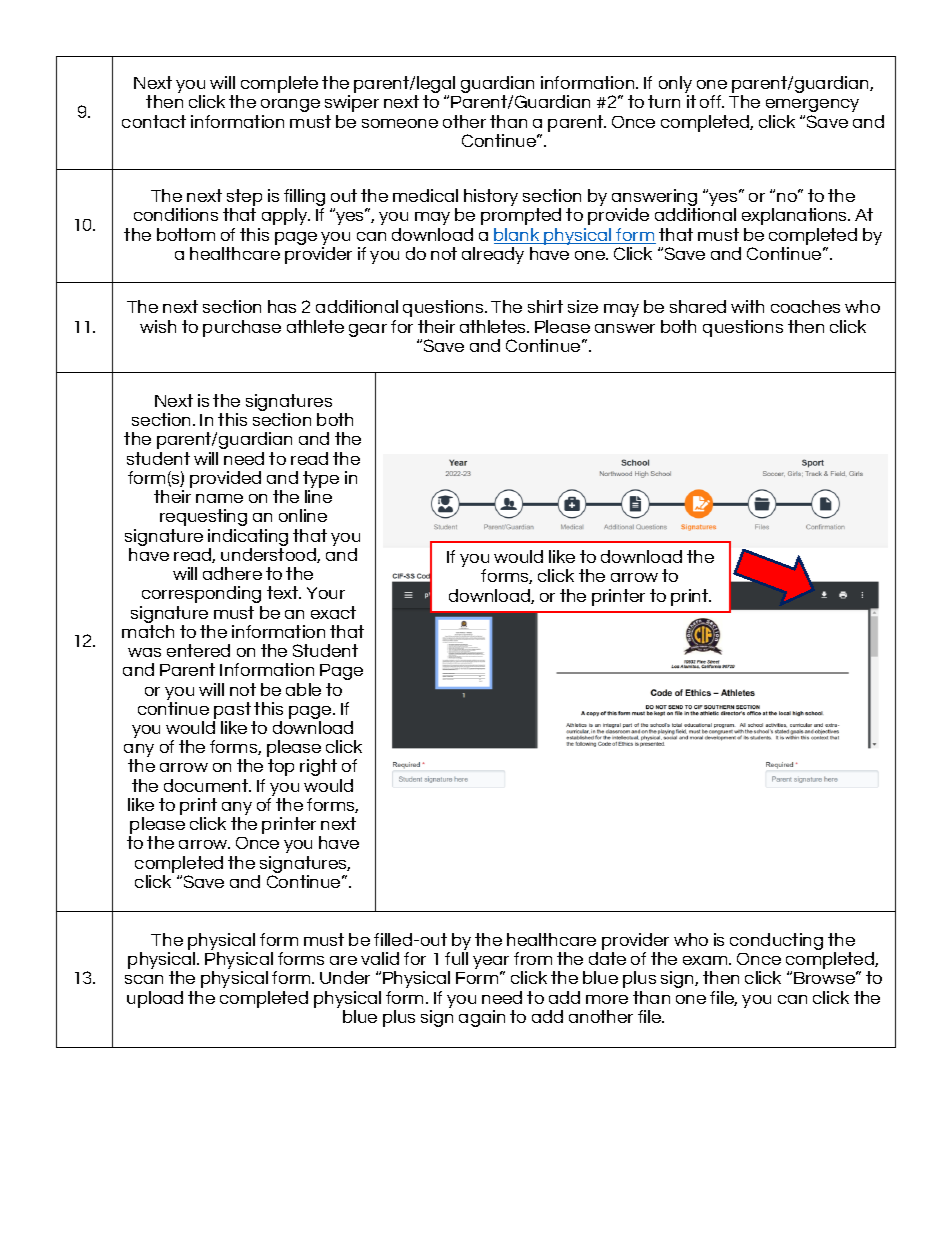  Describe the element at coordinates (491, 964) in the page. I see `year` at that location.
